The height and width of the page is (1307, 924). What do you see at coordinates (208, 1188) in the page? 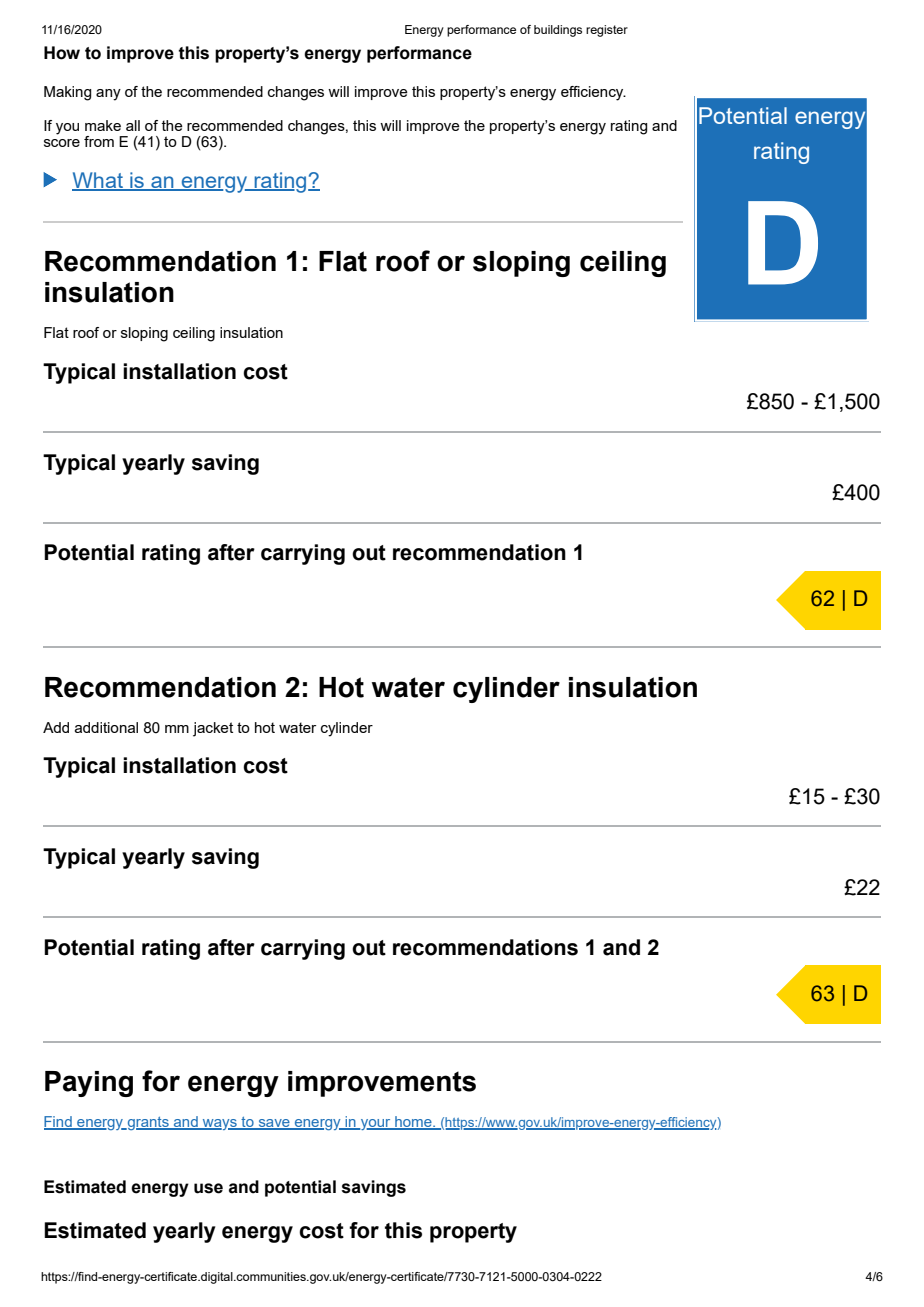
I see `use` at bounding box center [208, 1188].
